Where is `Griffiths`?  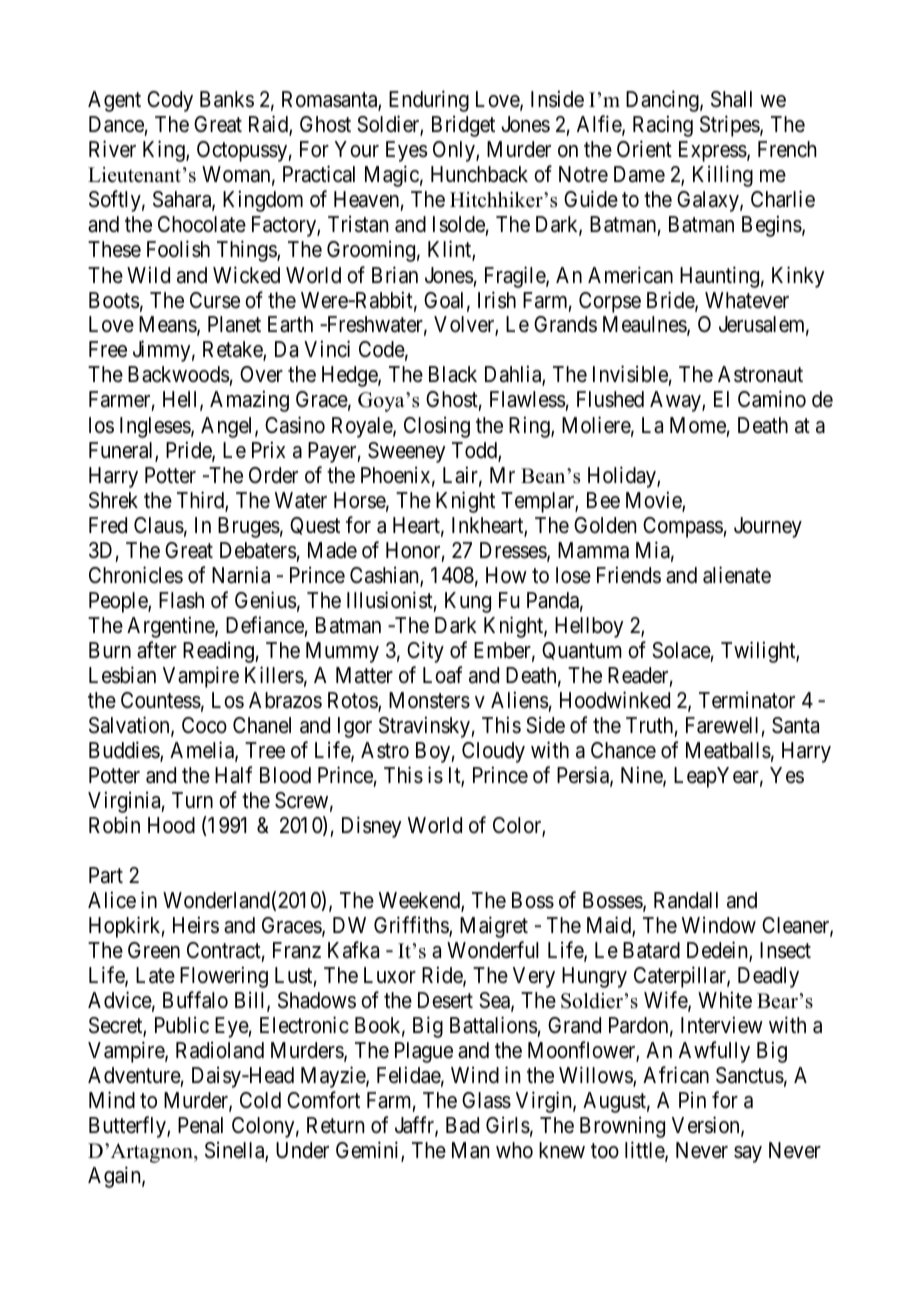
Griffiths is located at coordinates (412, 926).
